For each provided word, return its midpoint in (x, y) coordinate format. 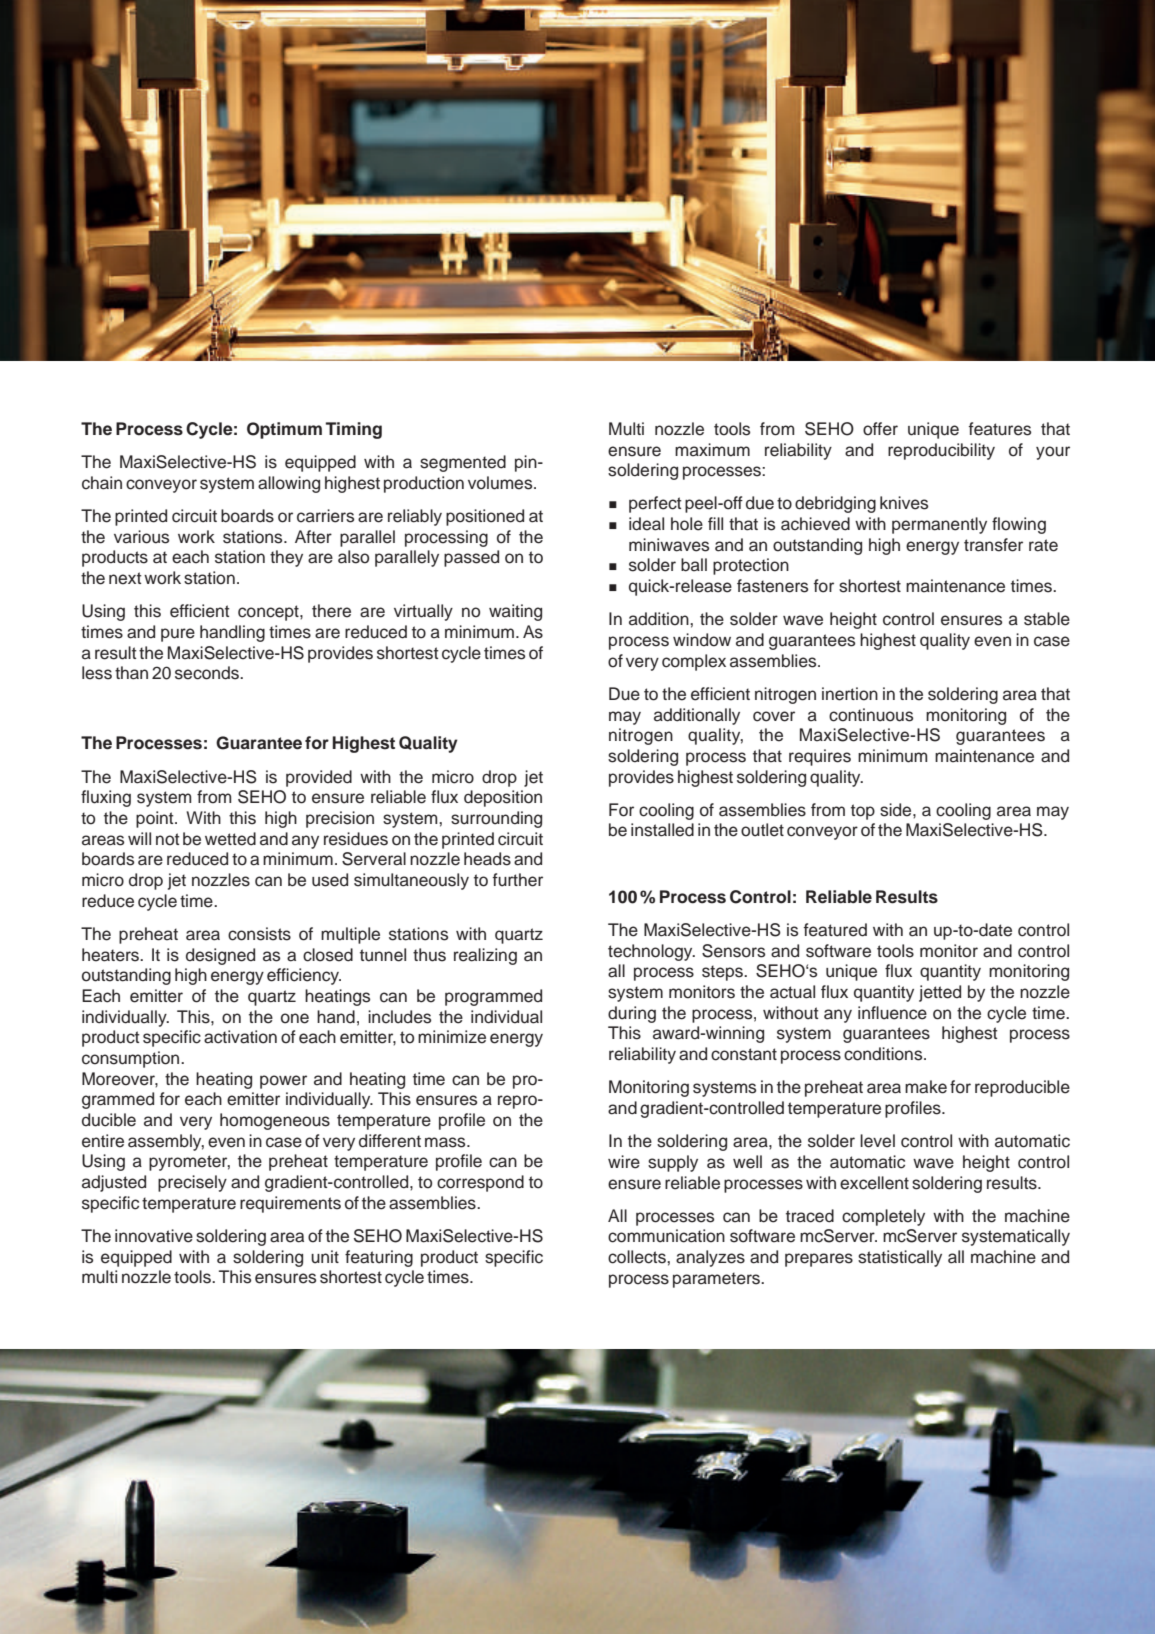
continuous (871, 715)
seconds (208, 673)
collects (638, 1257)
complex (694, 662)
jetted (940, 993)
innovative (154, 1236)
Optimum (284, 430)
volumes (501, 483)
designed (220, 956)
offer (880, 429)
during (632, 1014)
